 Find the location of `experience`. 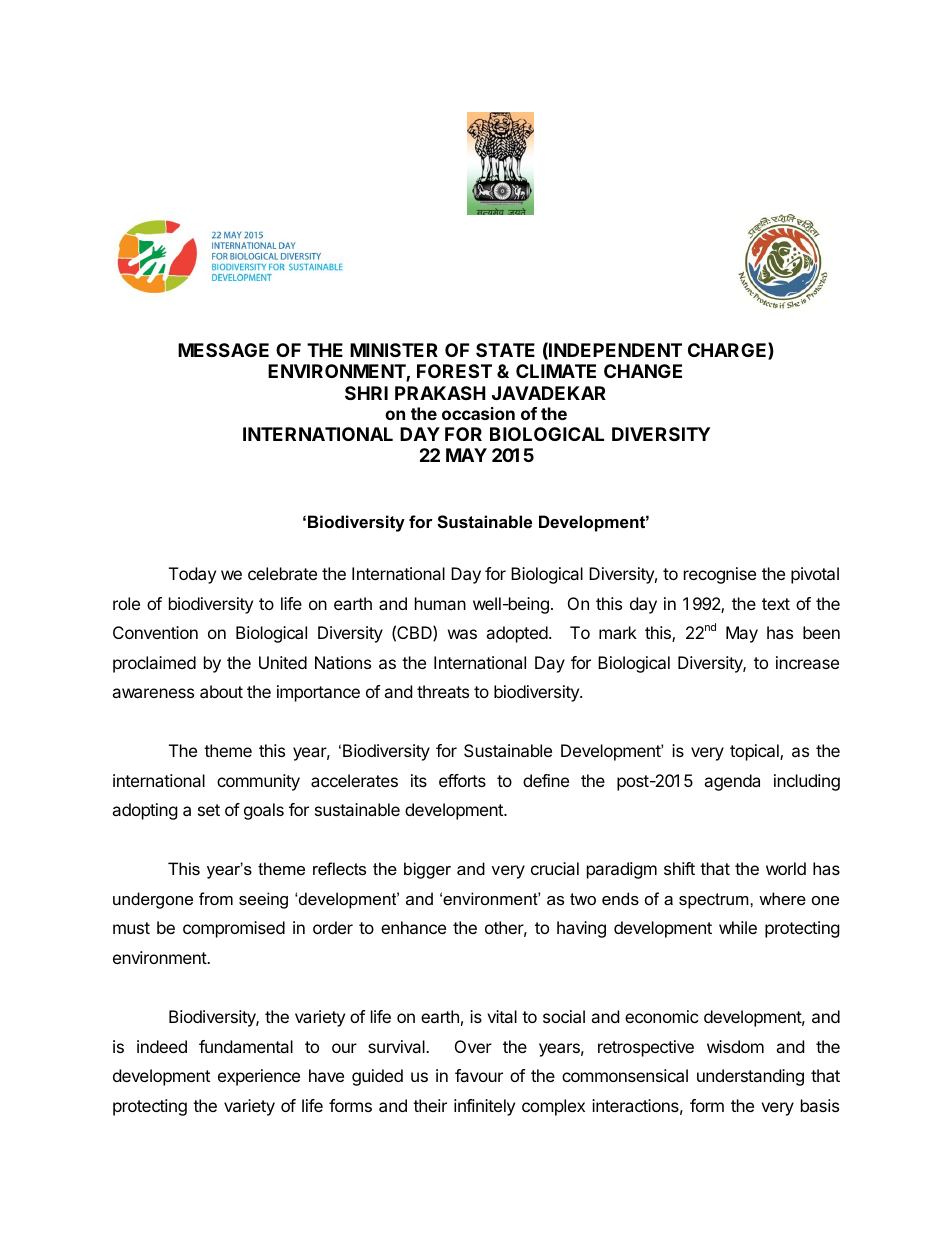

experience is located at coordinates (259, 1077).
